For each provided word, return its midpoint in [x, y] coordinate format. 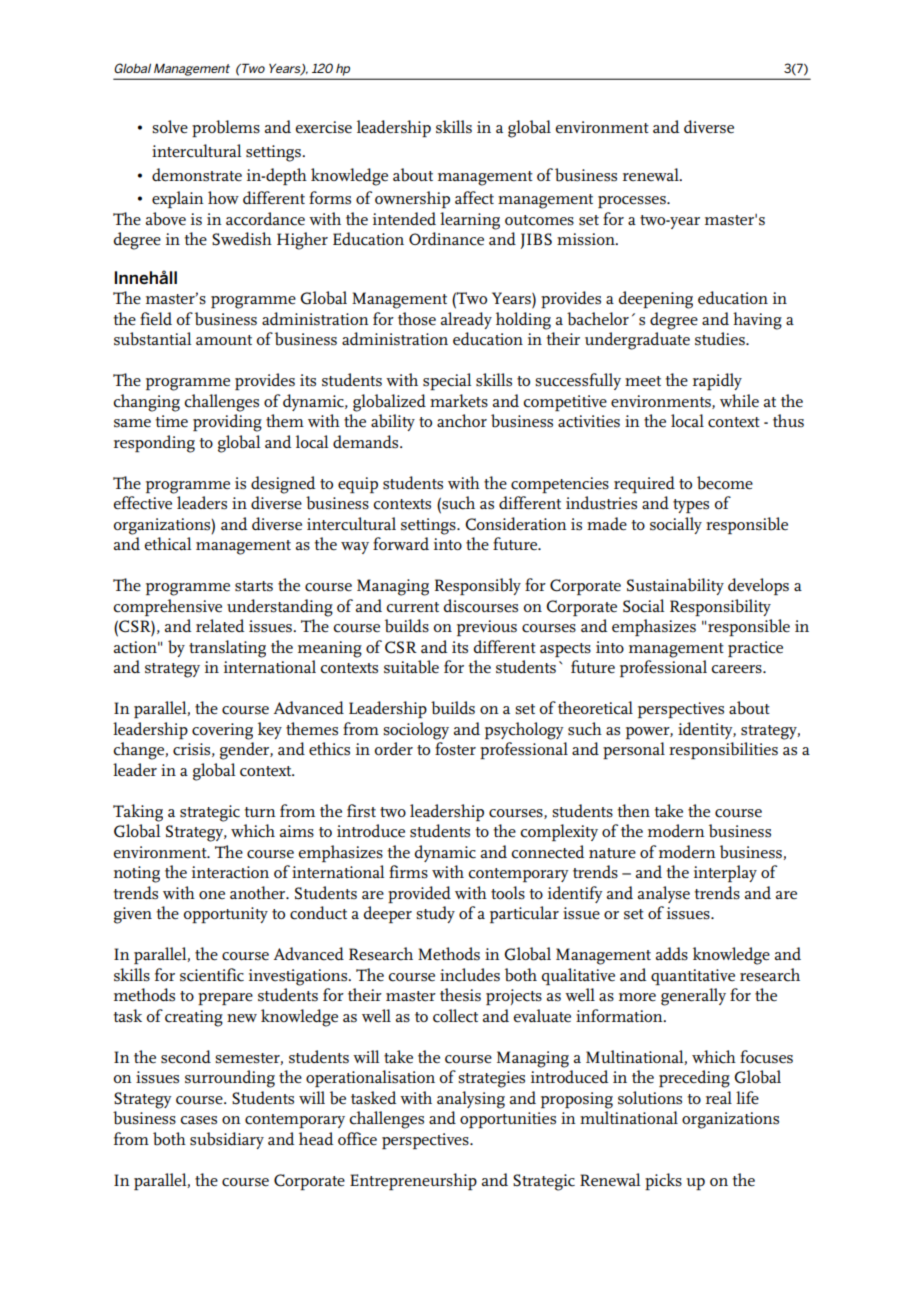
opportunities [508, 1120]
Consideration [516, 524]
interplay [725, 873]
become [725, 483]
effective [142, 503]
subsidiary [227, 1140]
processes [633, 202]
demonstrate [197, 175]
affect [474, 198]
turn [260, 812]
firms [408, 872]
